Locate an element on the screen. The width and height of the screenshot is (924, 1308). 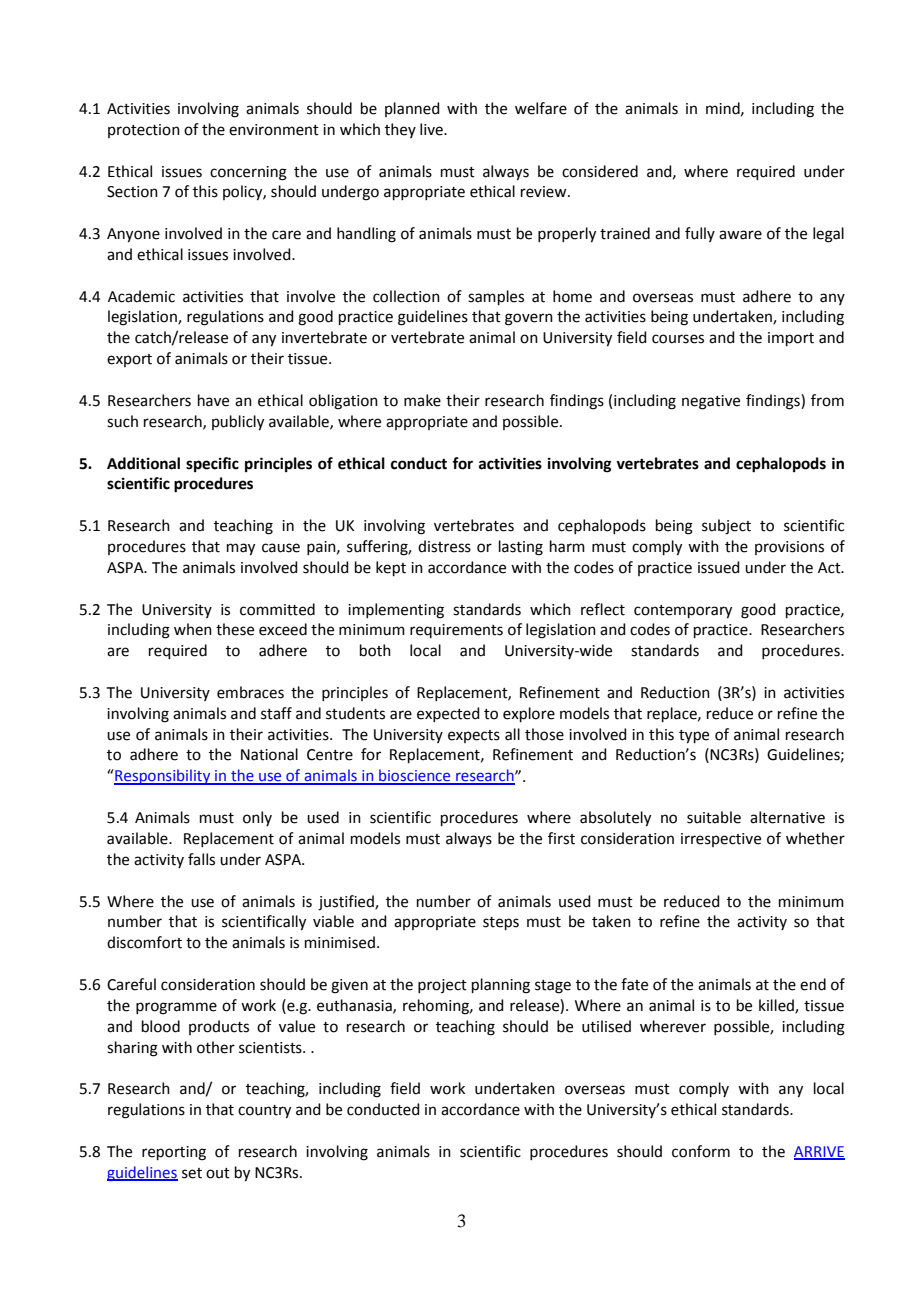
live is located at coordinates (432, 129).
